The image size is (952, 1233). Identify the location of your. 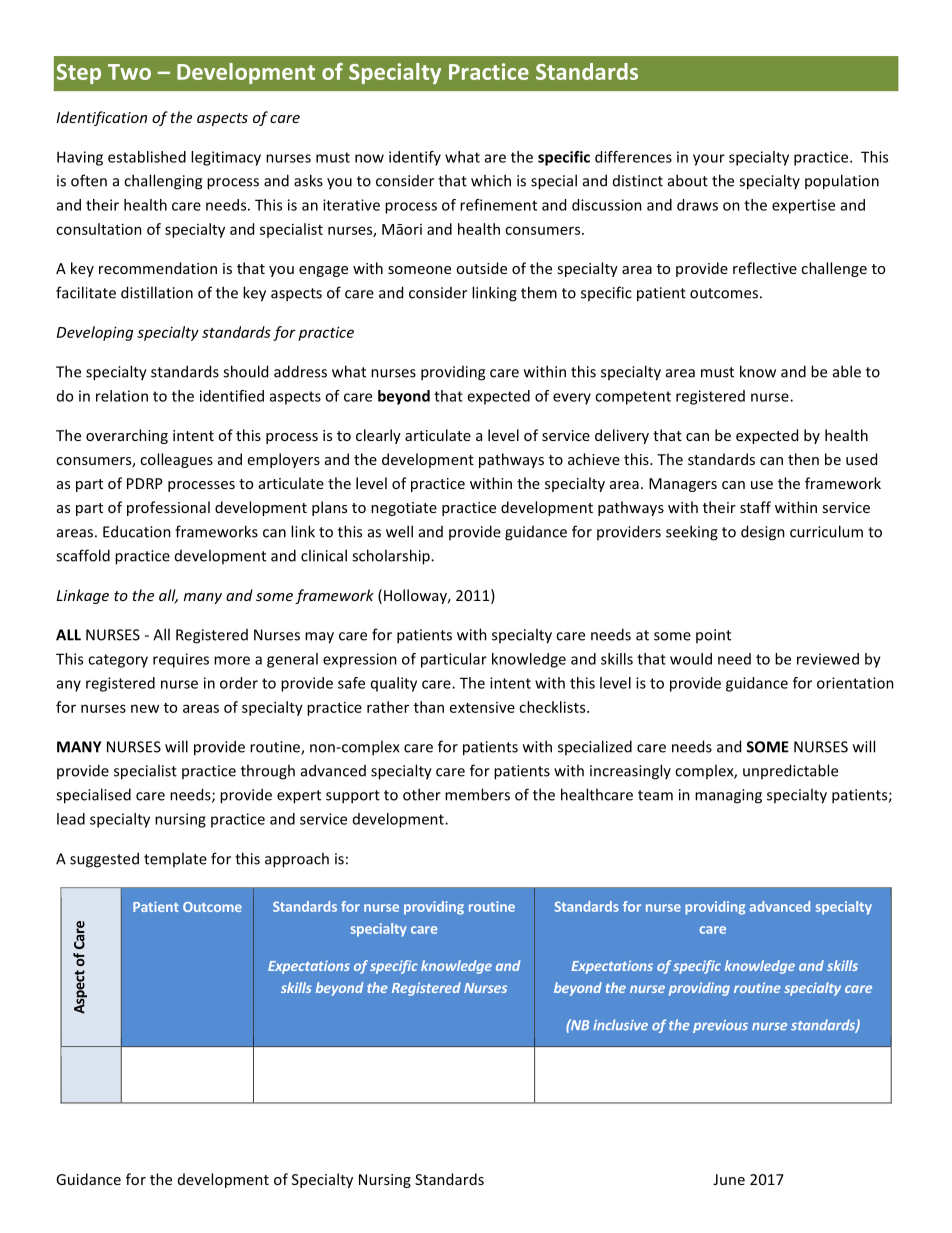
(709, 160).
